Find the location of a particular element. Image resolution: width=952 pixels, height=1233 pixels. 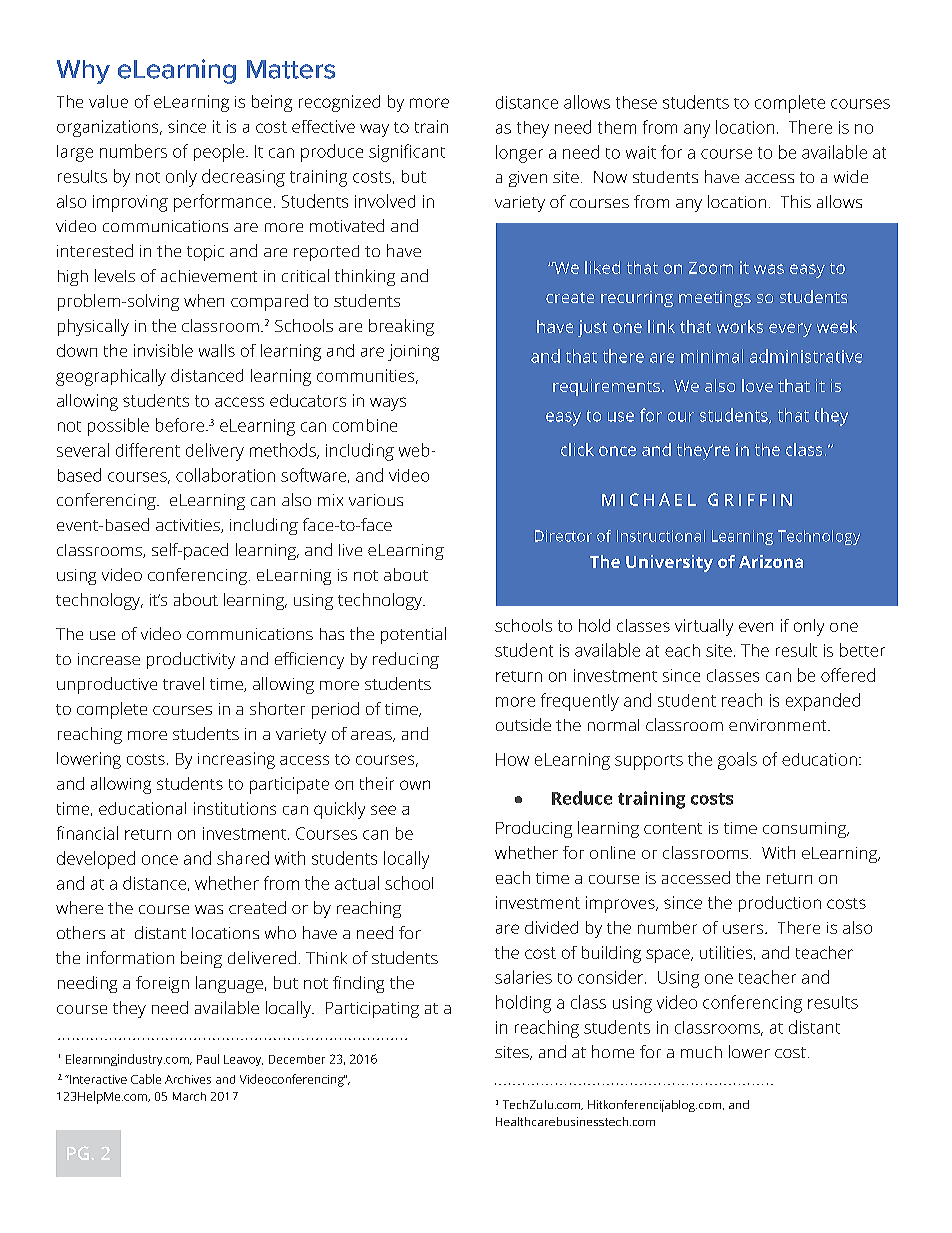

meetings is located at coordinates (715, 299).
